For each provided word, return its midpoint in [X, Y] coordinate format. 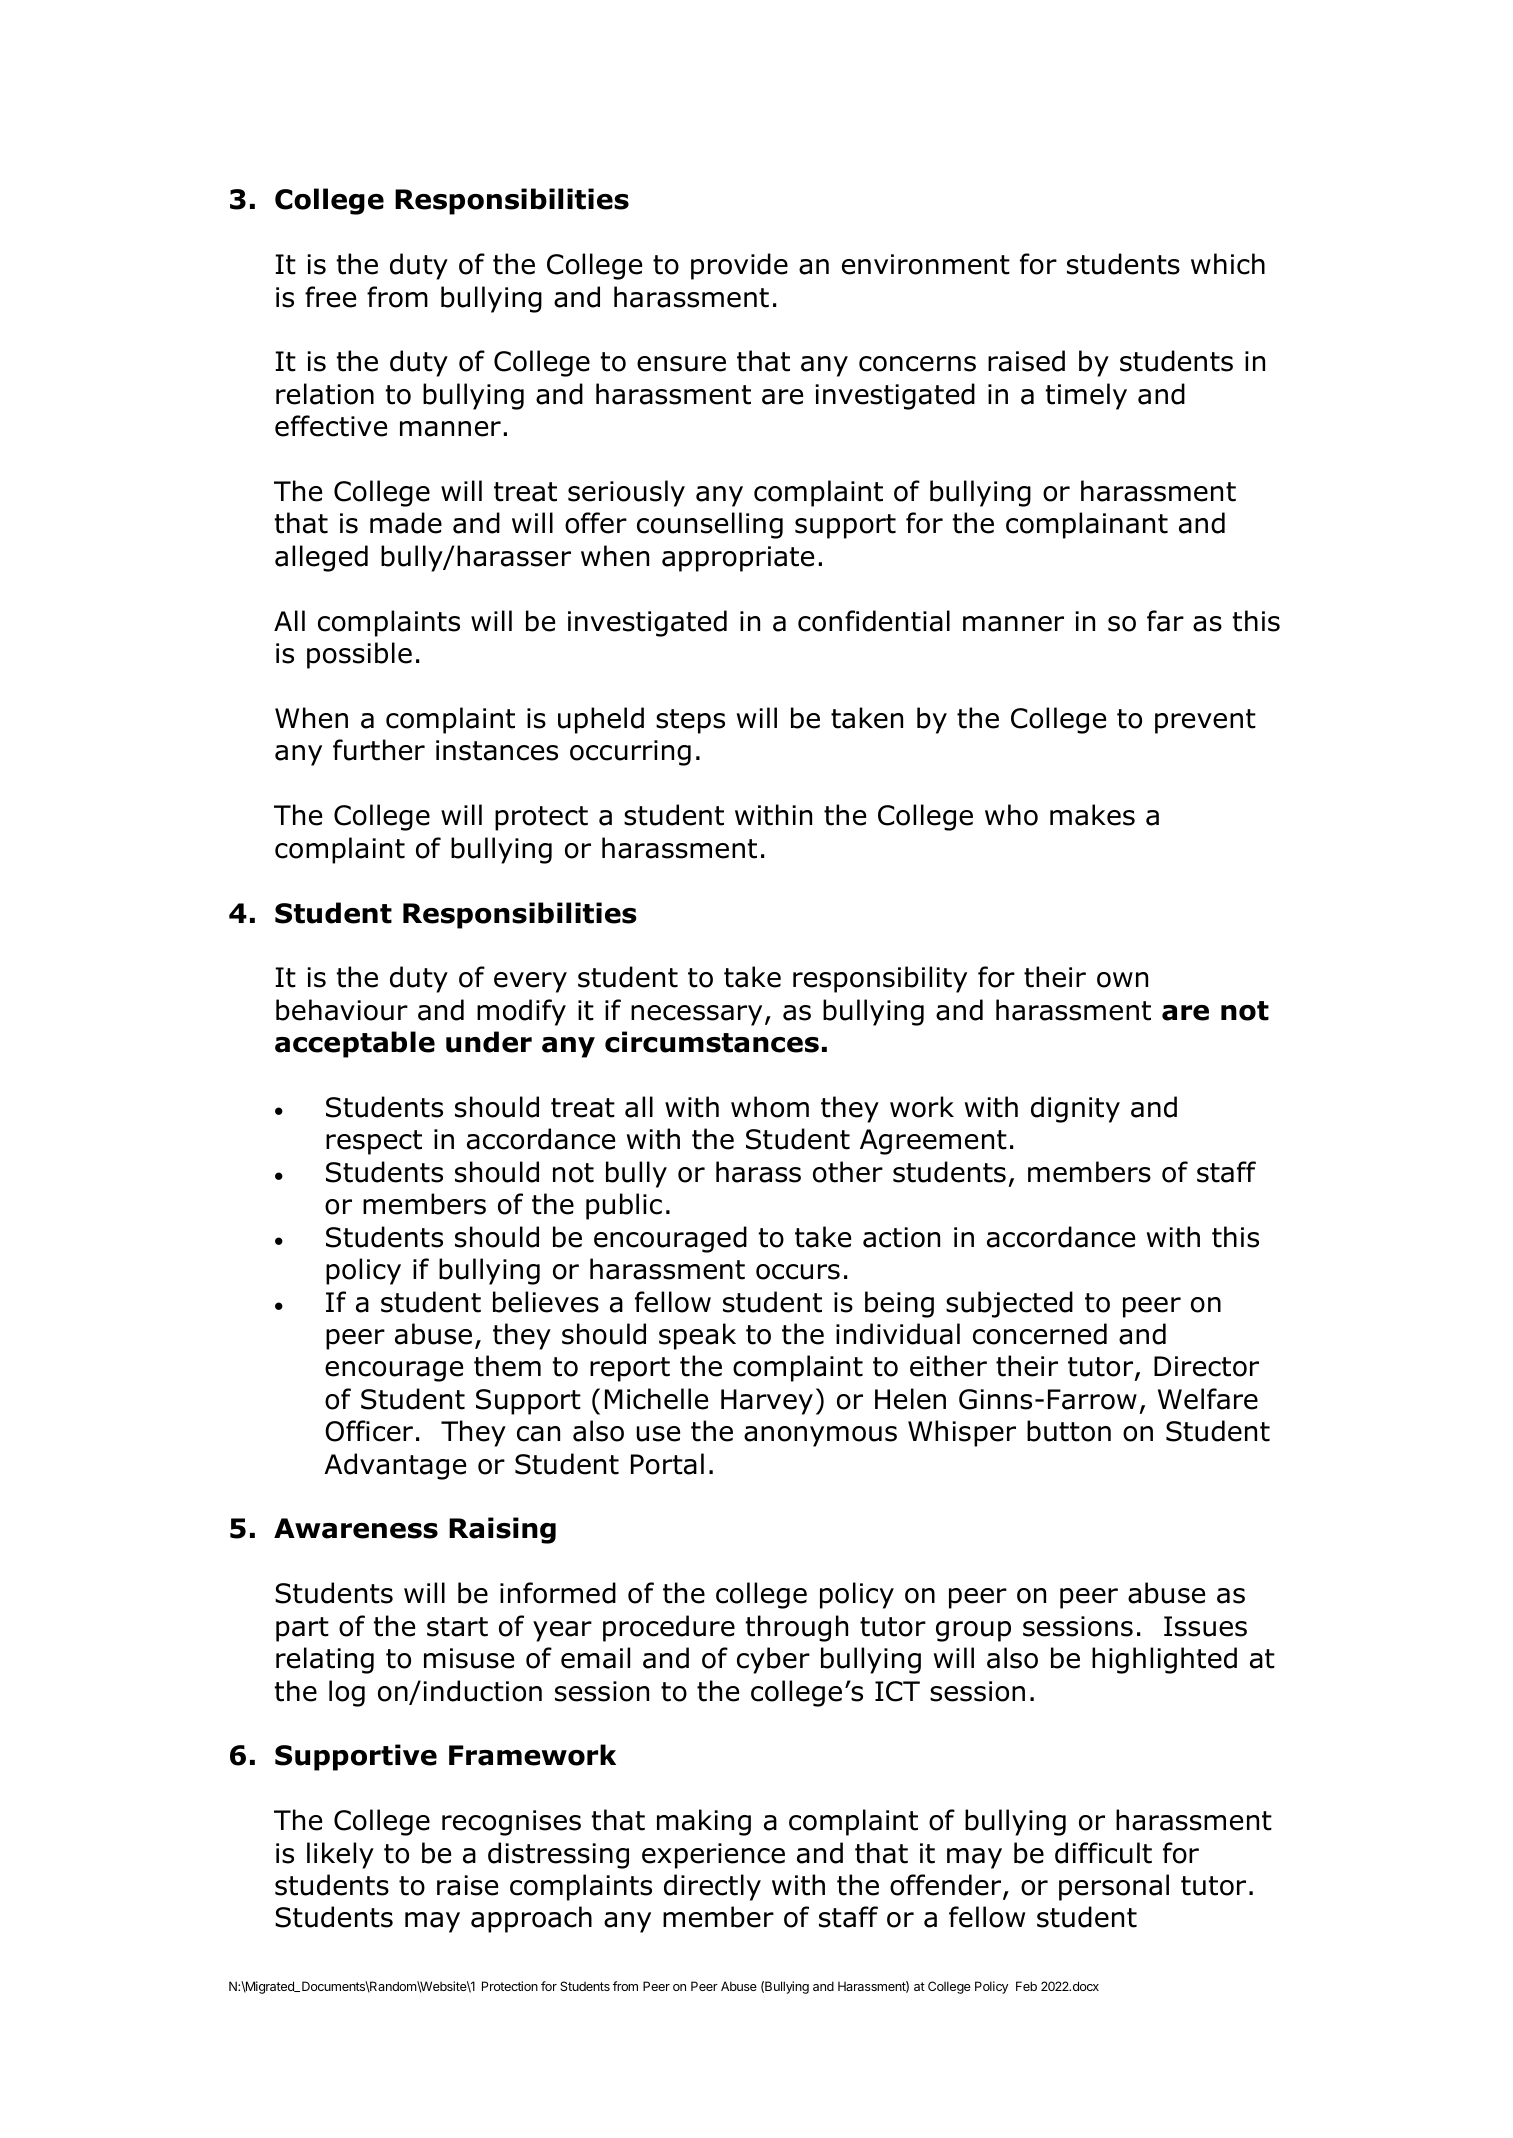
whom [770, 1107]
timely [1086, 396]
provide [739, 266]
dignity [1075, 1109]
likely [340, 1855]
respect [374, 1142]
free [330, 297]
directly [712, 1887]
